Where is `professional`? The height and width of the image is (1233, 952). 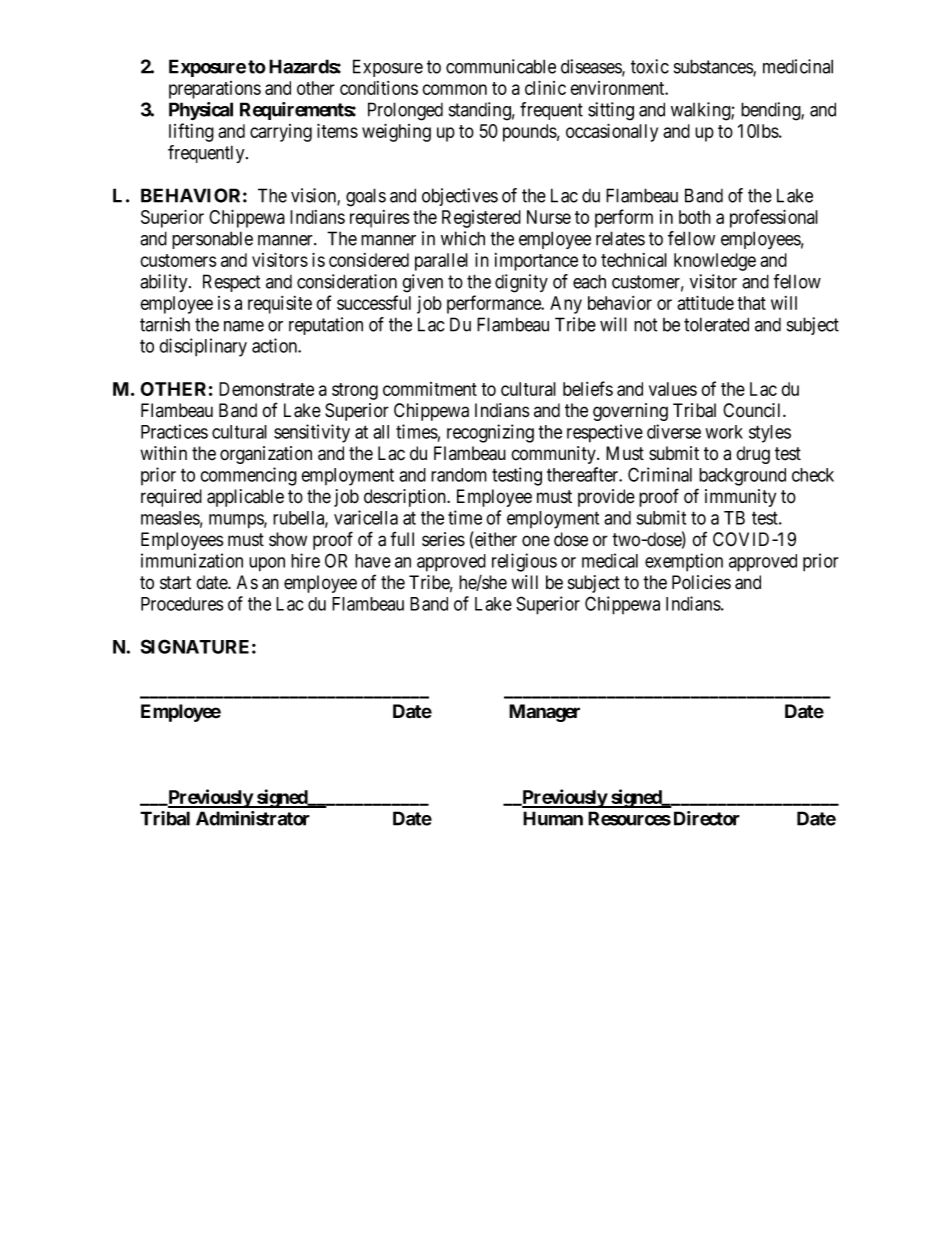
professional is located at coordinates (774, 218).
